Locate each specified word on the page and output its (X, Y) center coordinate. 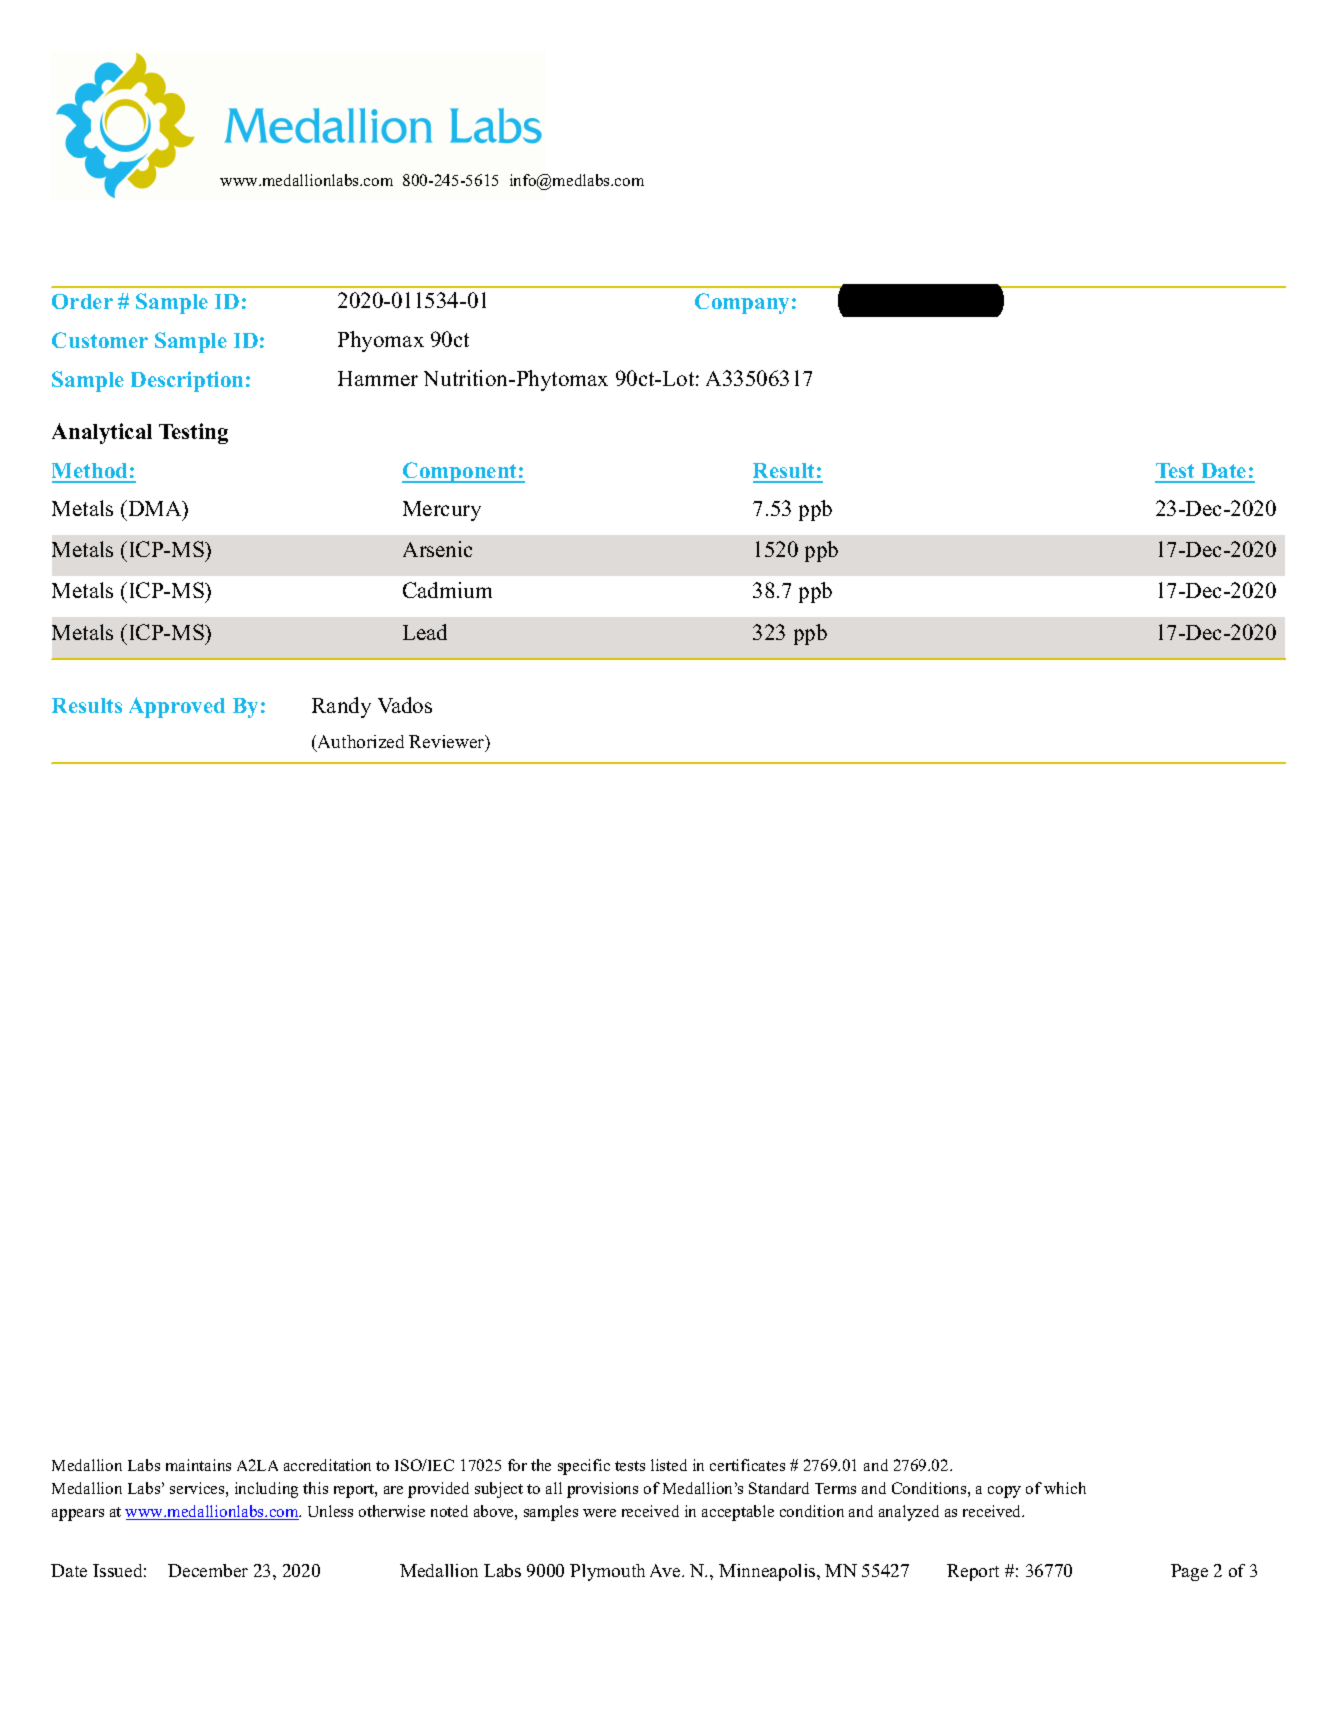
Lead (425, 632)
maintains (198, 1465)
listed (669, 1465)
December (208, 1570)
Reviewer (448, 743)
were (599, 1513)
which (1065, 1488)
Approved (177, 707)
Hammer (378, 378)
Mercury (442, 511)
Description (187, 381)
